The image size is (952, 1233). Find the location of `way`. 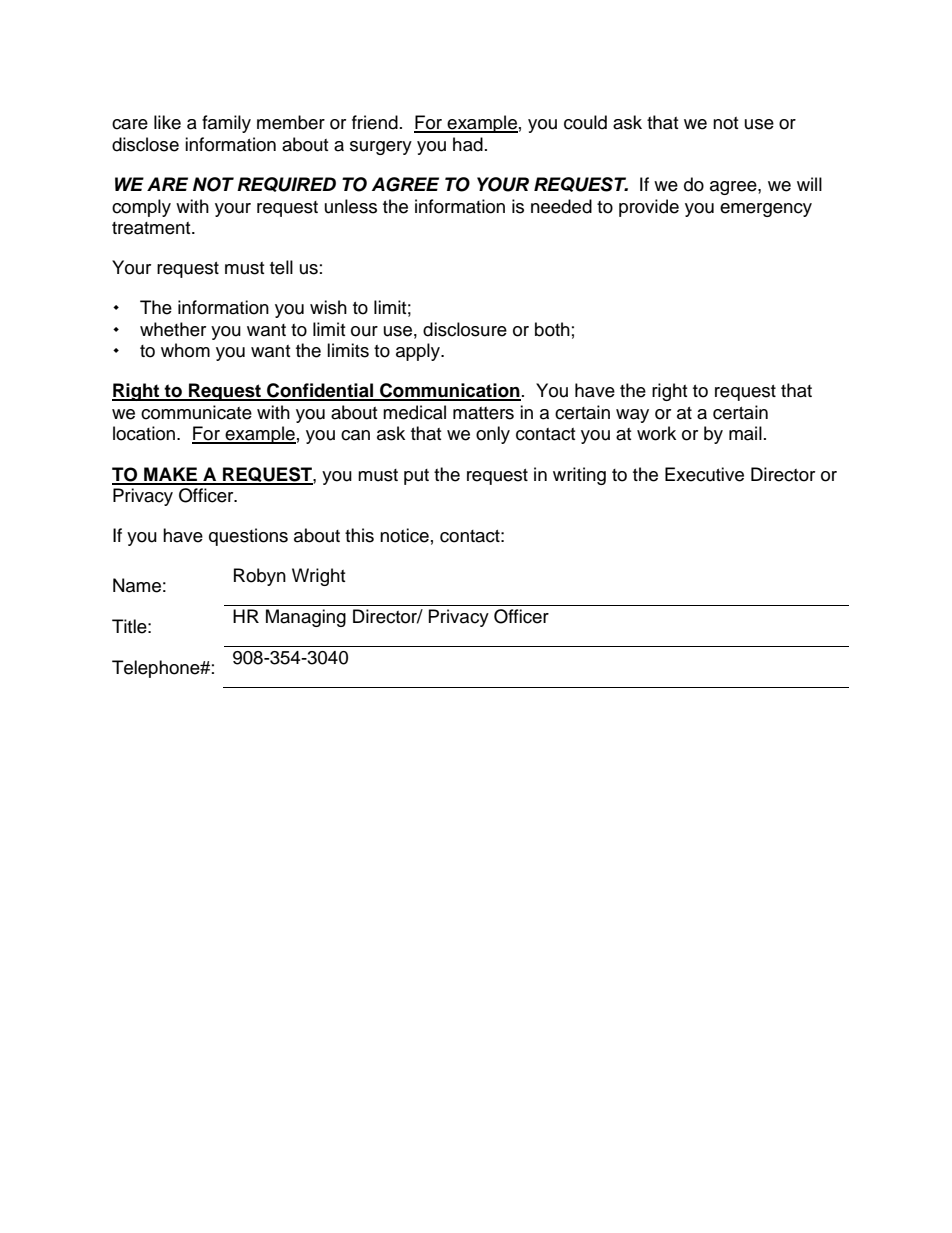

way is located at coordinates (632, 416).
